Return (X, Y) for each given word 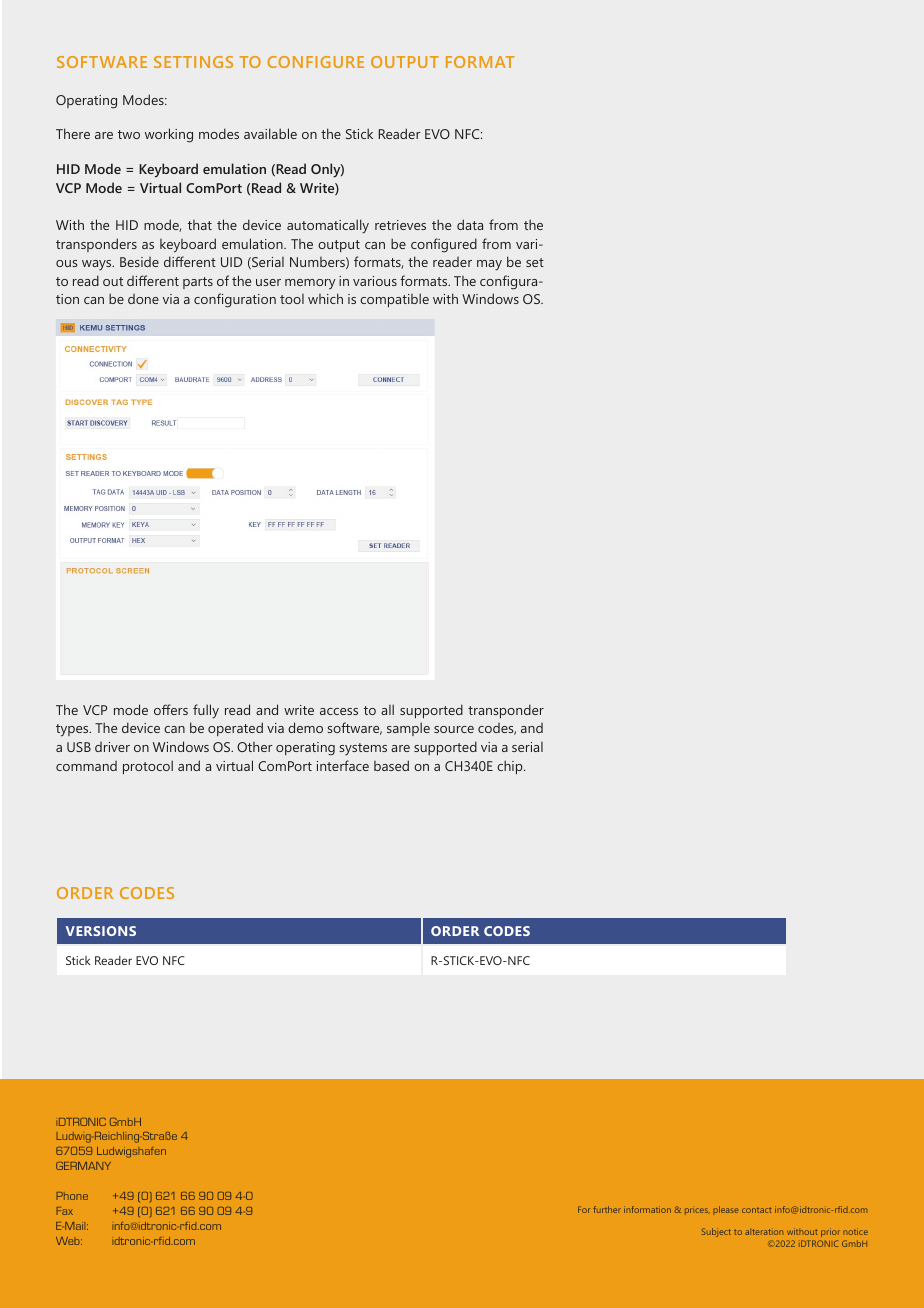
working (169, 135)
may (489, 265)
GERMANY (83, 1166)
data (470, 224)
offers (171, 709)
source (454, 729)
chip (511, 767)
